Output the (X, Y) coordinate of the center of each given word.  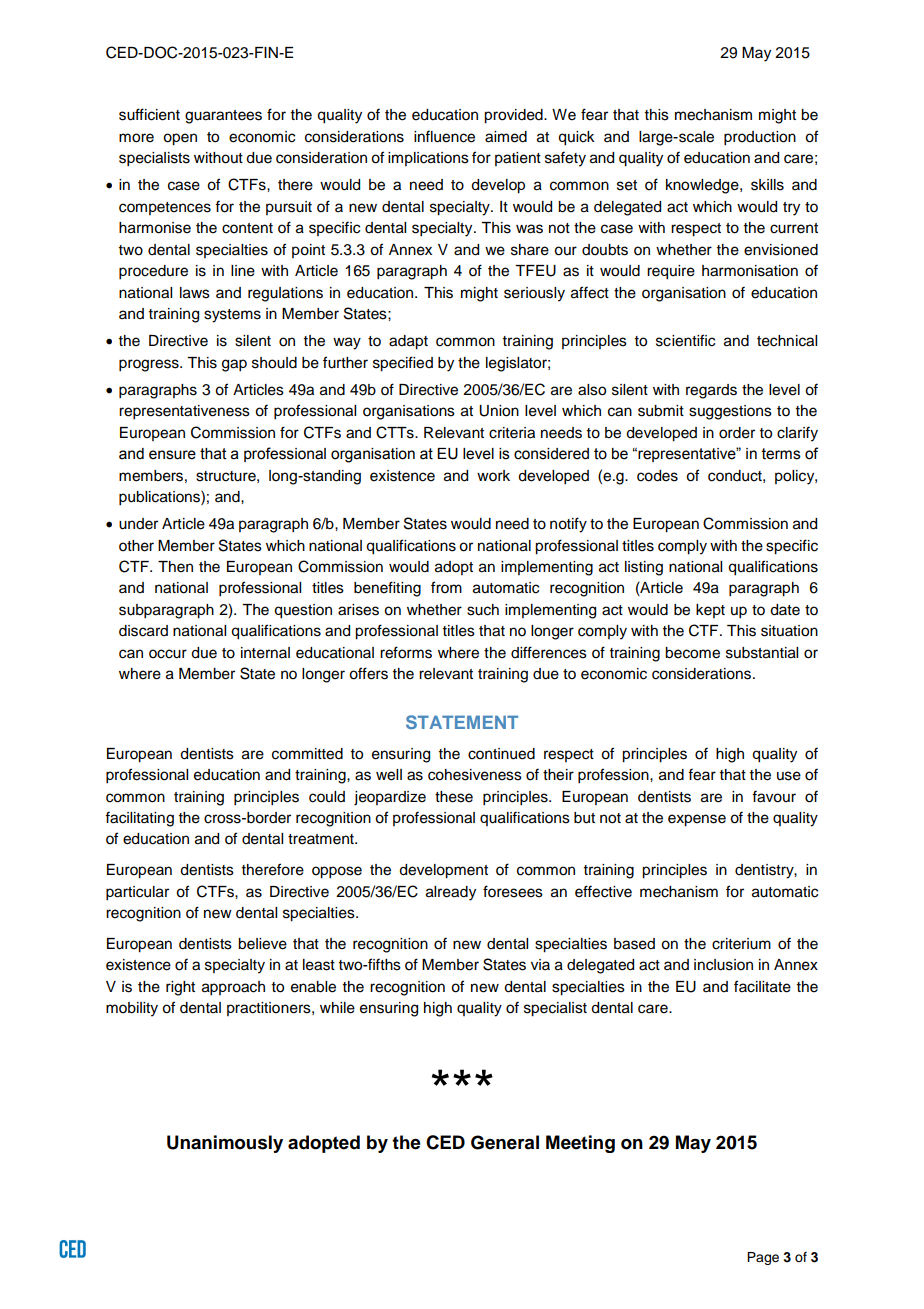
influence (444, 136)
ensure (172, 455)
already (451, 893)
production (760, 138)
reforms (406, 652)
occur (168, 654)
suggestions (730, 412)
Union (499, 411)
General (505, 1142)
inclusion (723, 965)
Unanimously (225, 1144)
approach (233, 988)
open (180, 139)
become (692, 653)
